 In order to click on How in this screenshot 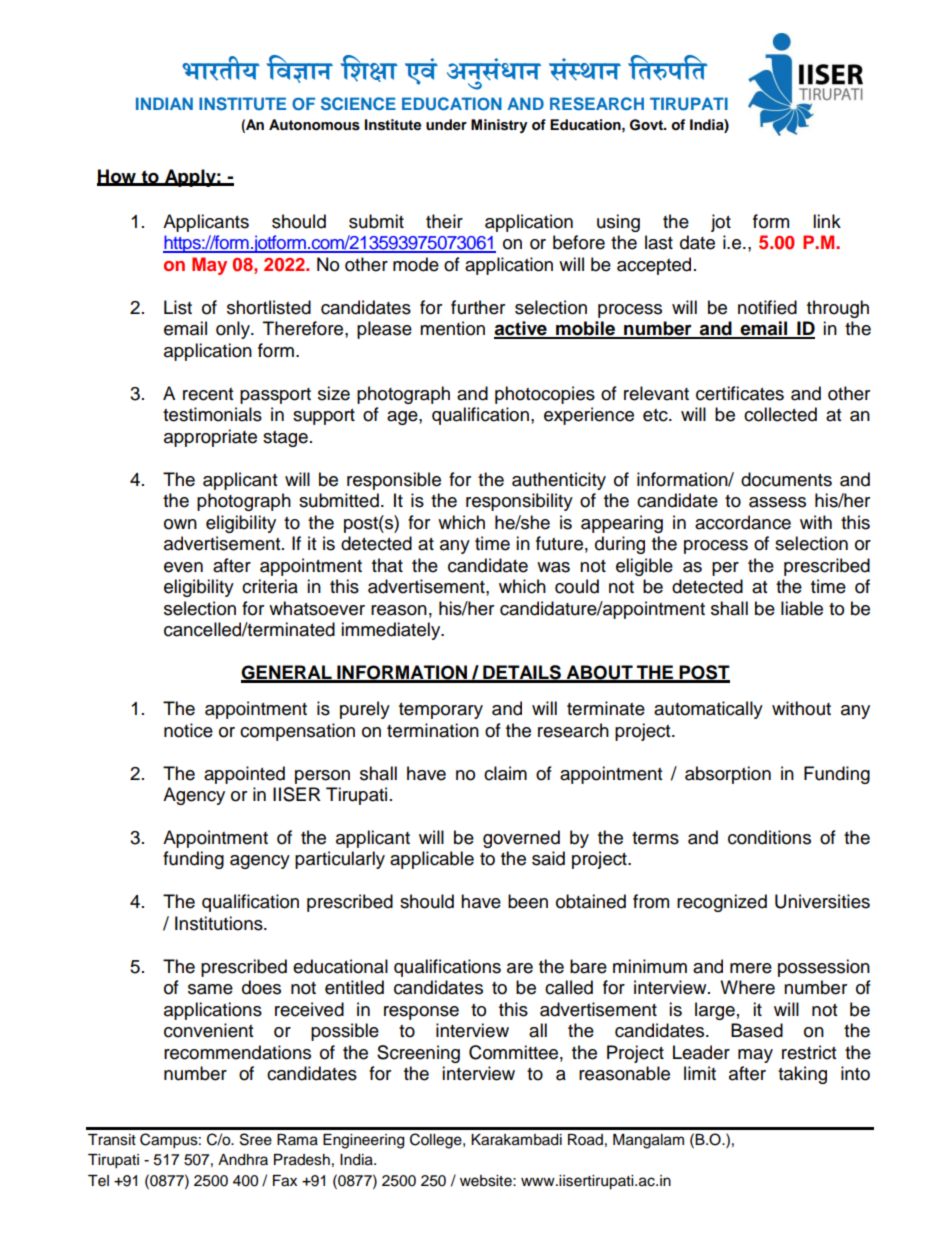, I will do `click(117, 177)`.
